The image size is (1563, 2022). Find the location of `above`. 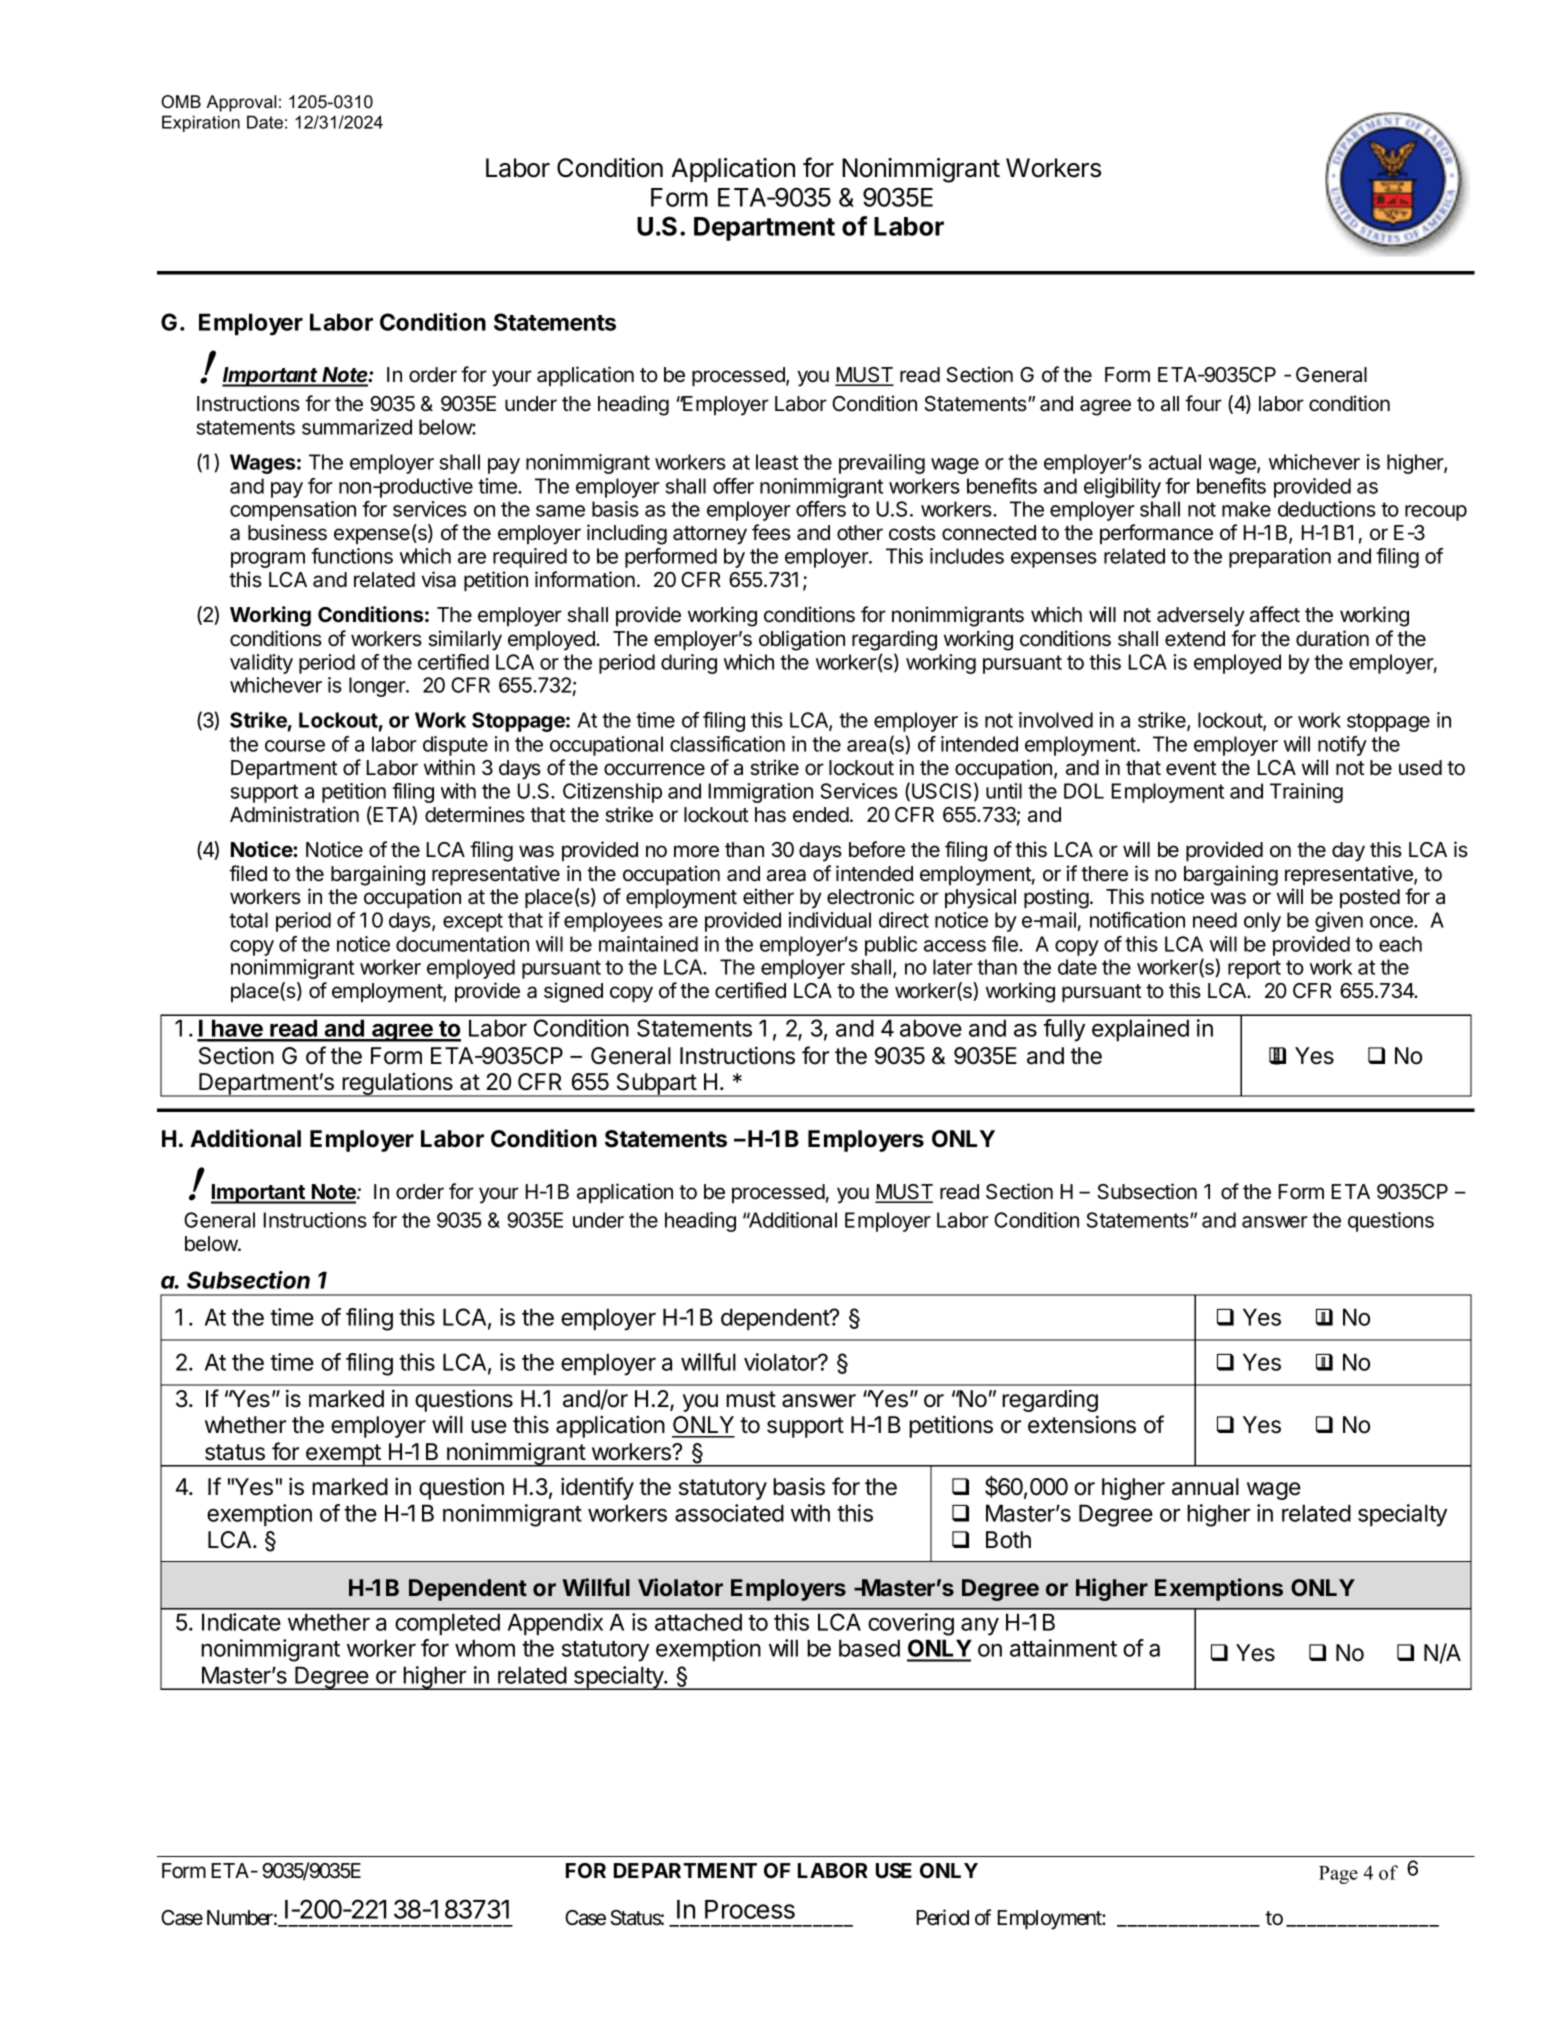

above is located at coordinates (931, 1028).
